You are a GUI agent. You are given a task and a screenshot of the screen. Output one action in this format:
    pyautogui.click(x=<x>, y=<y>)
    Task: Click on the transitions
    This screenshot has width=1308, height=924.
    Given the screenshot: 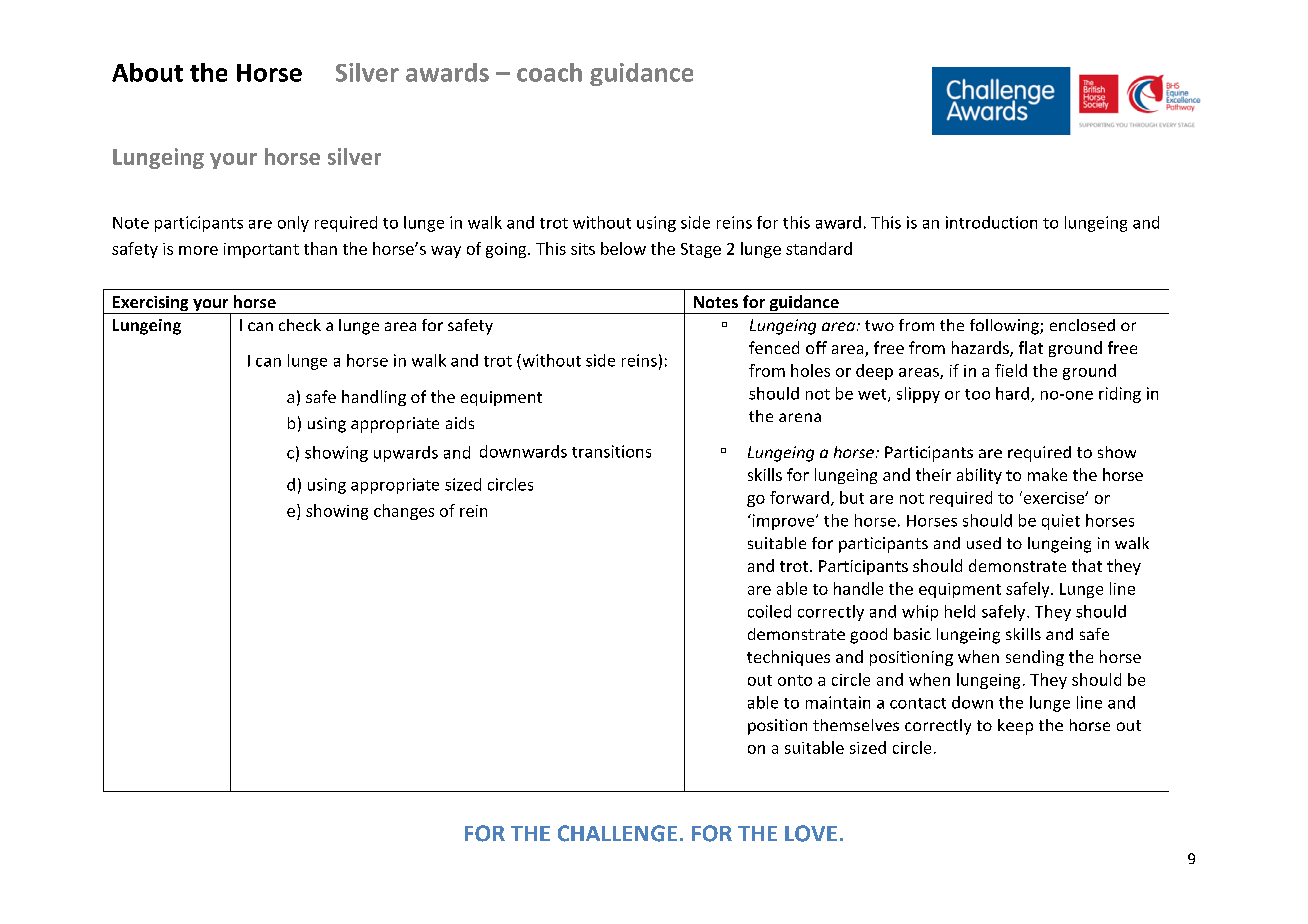 What is the action you would take?
    pyautogui.click(x=611, y=451)
